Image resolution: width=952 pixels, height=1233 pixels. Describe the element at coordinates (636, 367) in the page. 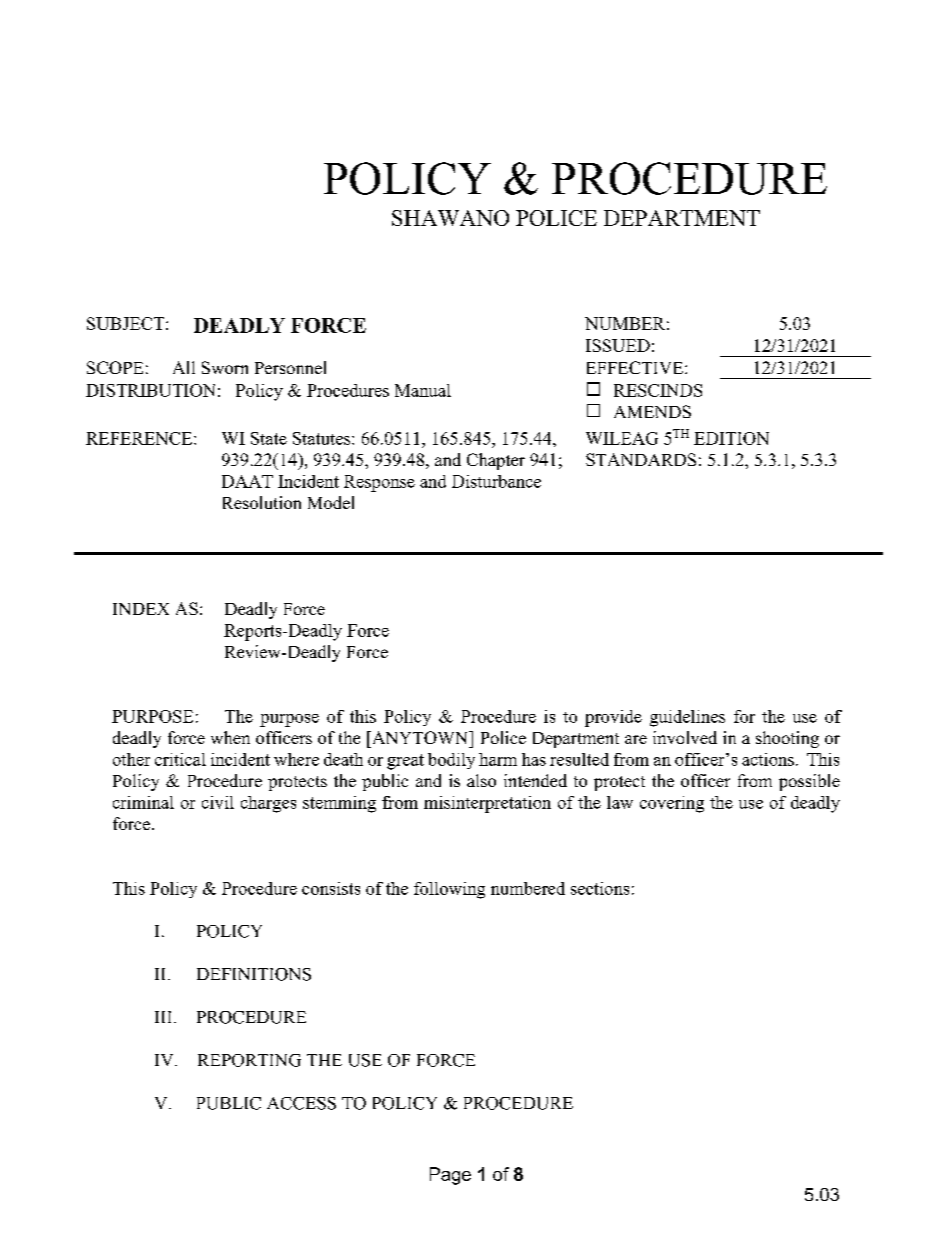

I see `EFFECTIVE` at that location.
